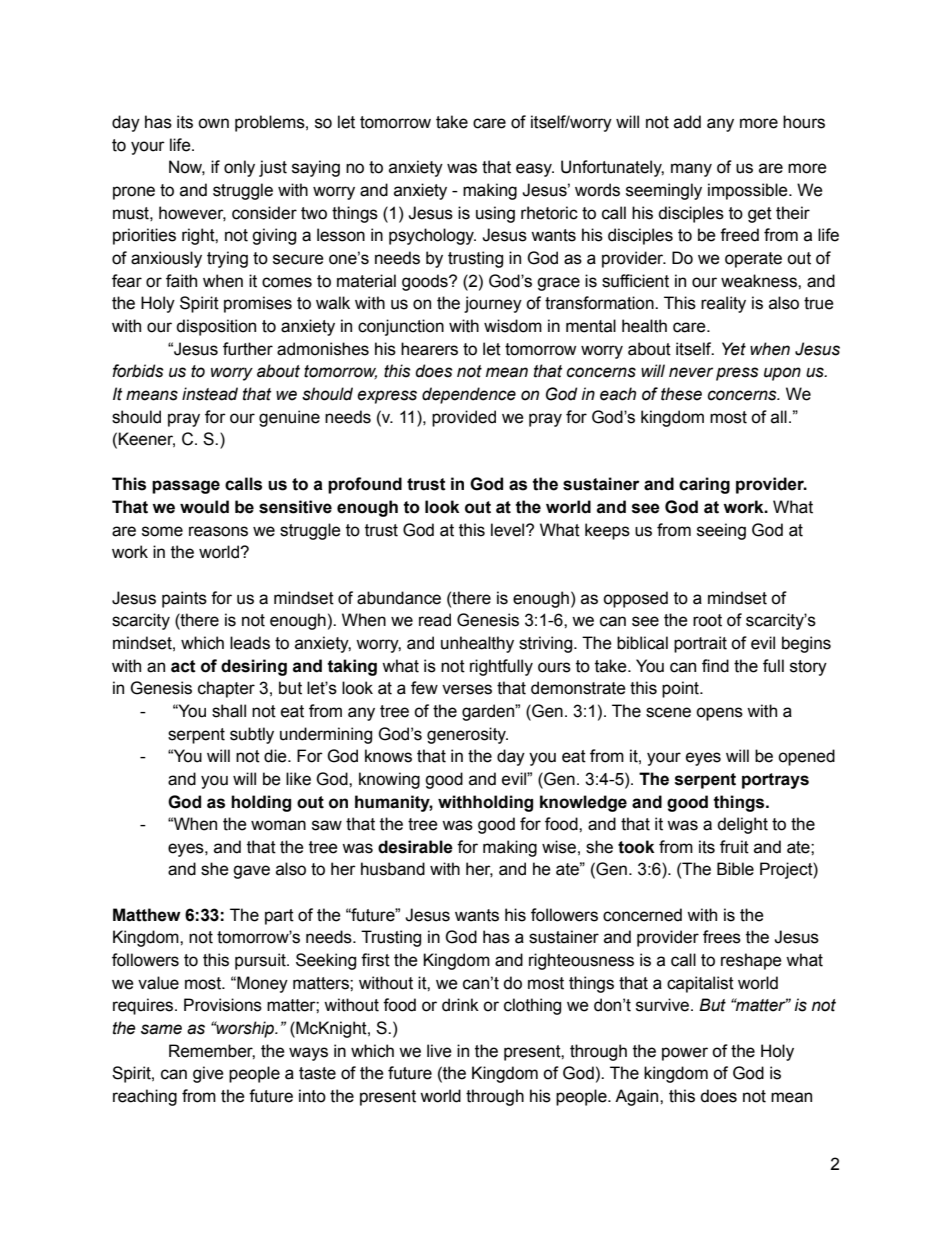  I want to click on paints, so click(184, 599).
